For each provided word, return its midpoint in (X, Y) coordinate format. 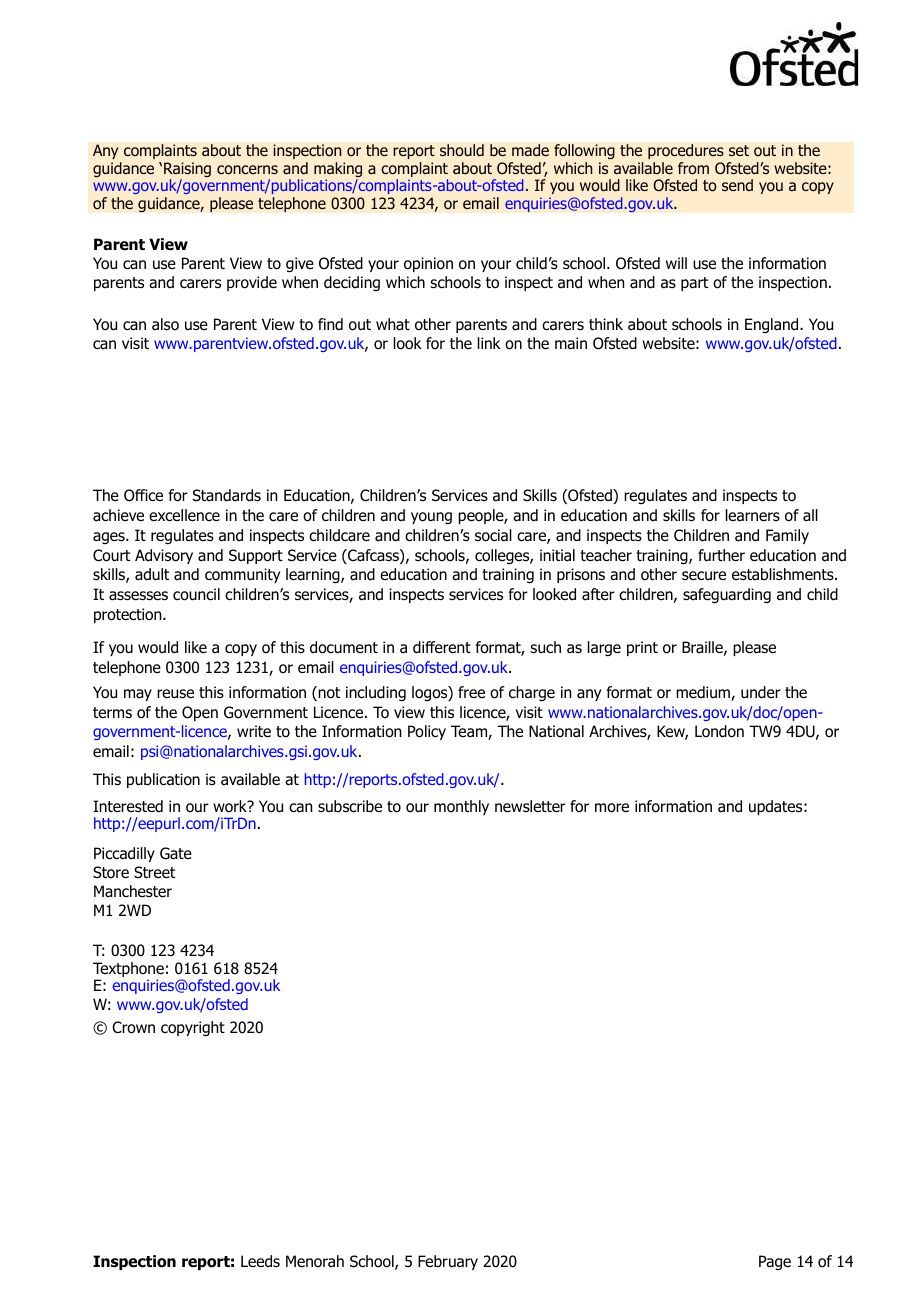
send (737, 185)
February (448, 1262)
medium (704, 693)
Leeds (260, 1261)
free (471, 692)
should (462, 150)
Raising (187, 171)
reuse (175, 694)
